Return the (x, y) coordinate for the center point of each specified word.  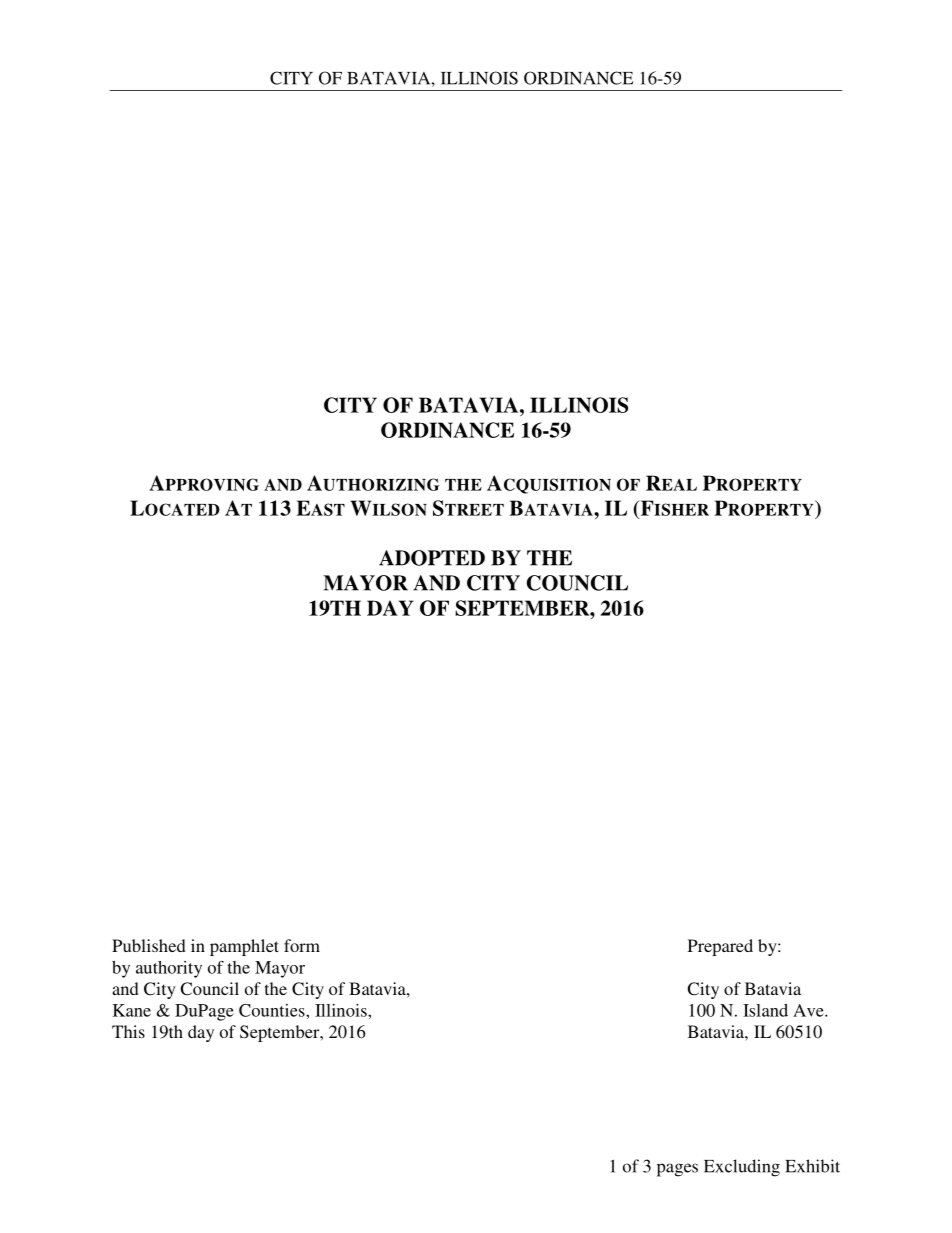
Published (149, 945)
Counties (273, 1010)
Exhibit (812, 1166)
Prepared (720, 947)
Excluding (742, 1168)
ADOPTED (432, 558)
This (128, 1031)
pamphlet (244, 947)
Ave (809, 1010)
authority (169, 969)
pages (677, 1170)
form (302, 945)
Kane (132, 1010)
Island (765, 1010)
